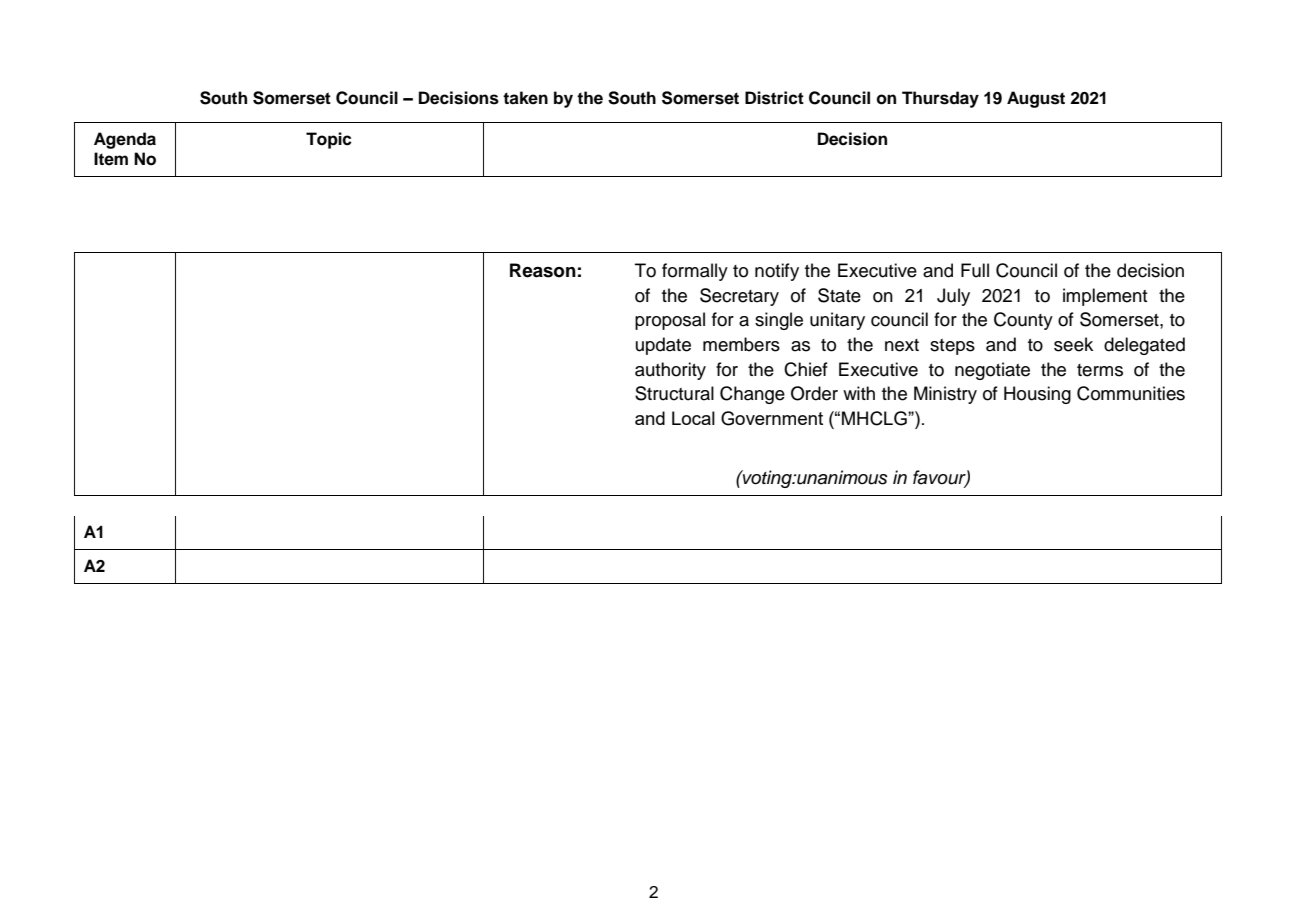 The width and height of the screenshot is (1308, 924). What do you see at coordinates (1036, 99) in the screenshot?
I see `August` at bounding box center [1036, 99].
